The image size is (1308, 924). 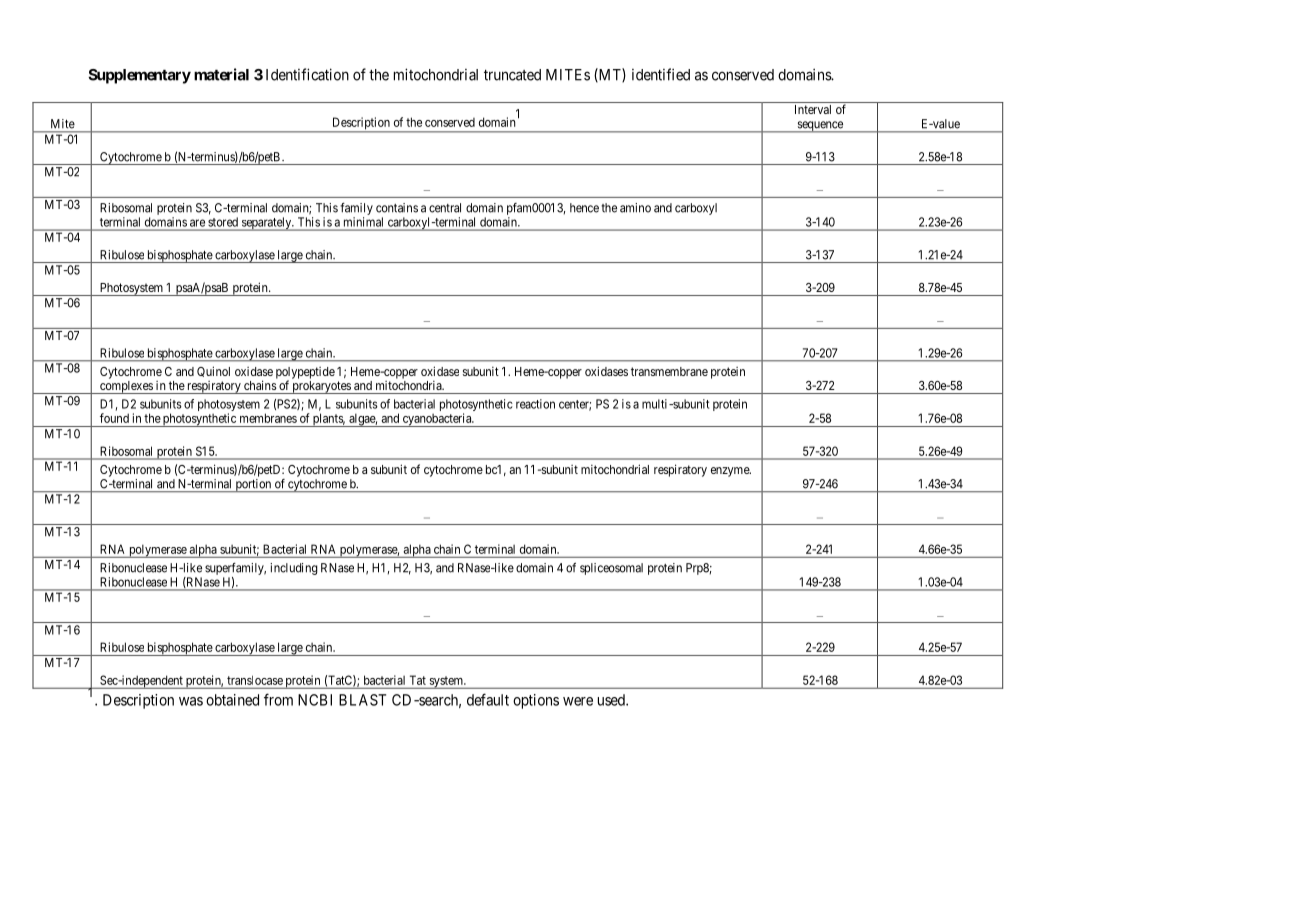 I want to click on obtained, so click(x=232, y=700).
